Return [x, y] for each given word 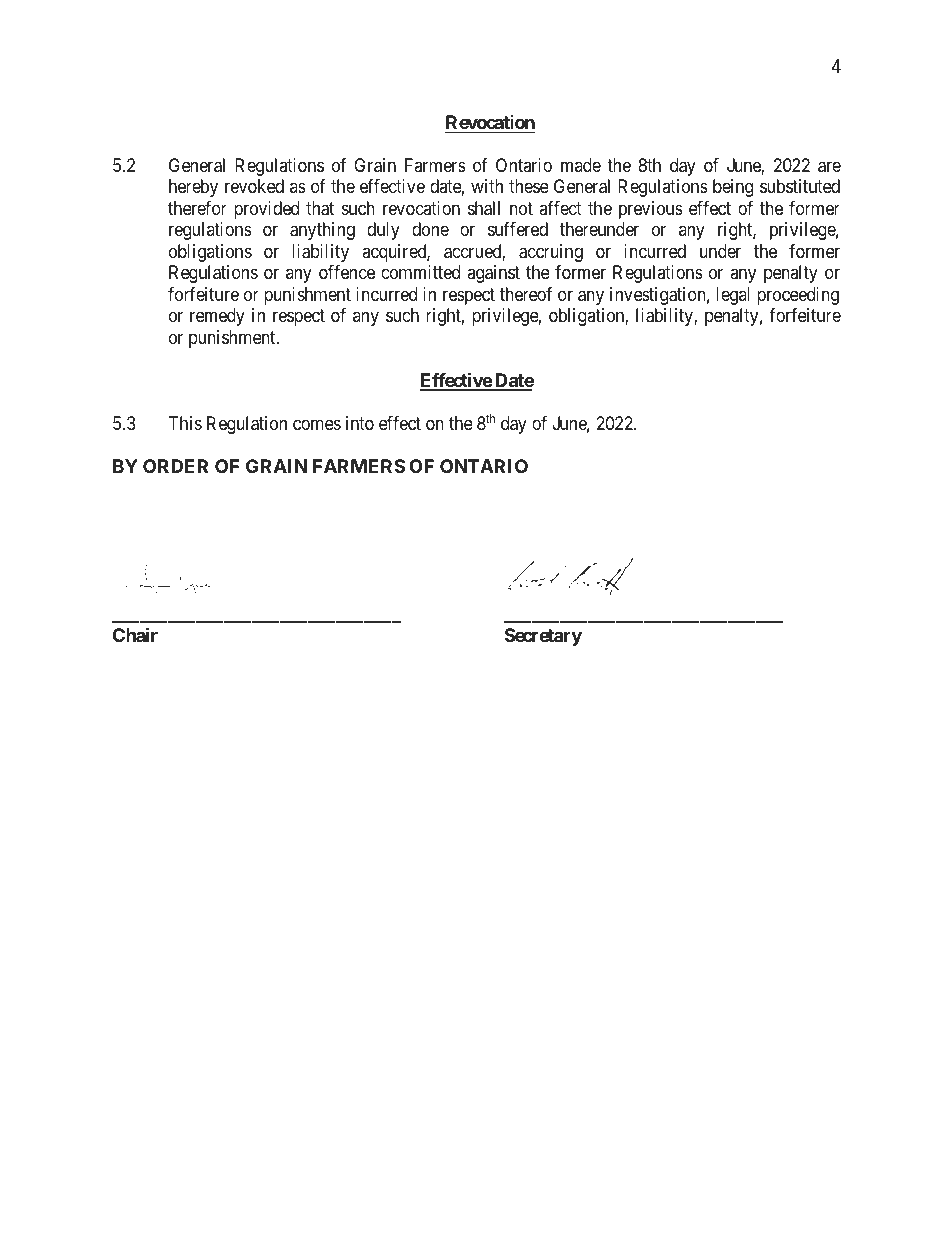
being [733, 188]
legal [733, 296]
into [360, 423]
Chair [135, 634]
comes [317, 424]
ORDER [175, 466]
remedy [217, 317]
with [487, 186]
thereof [526, 294]
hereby [193, 188]
